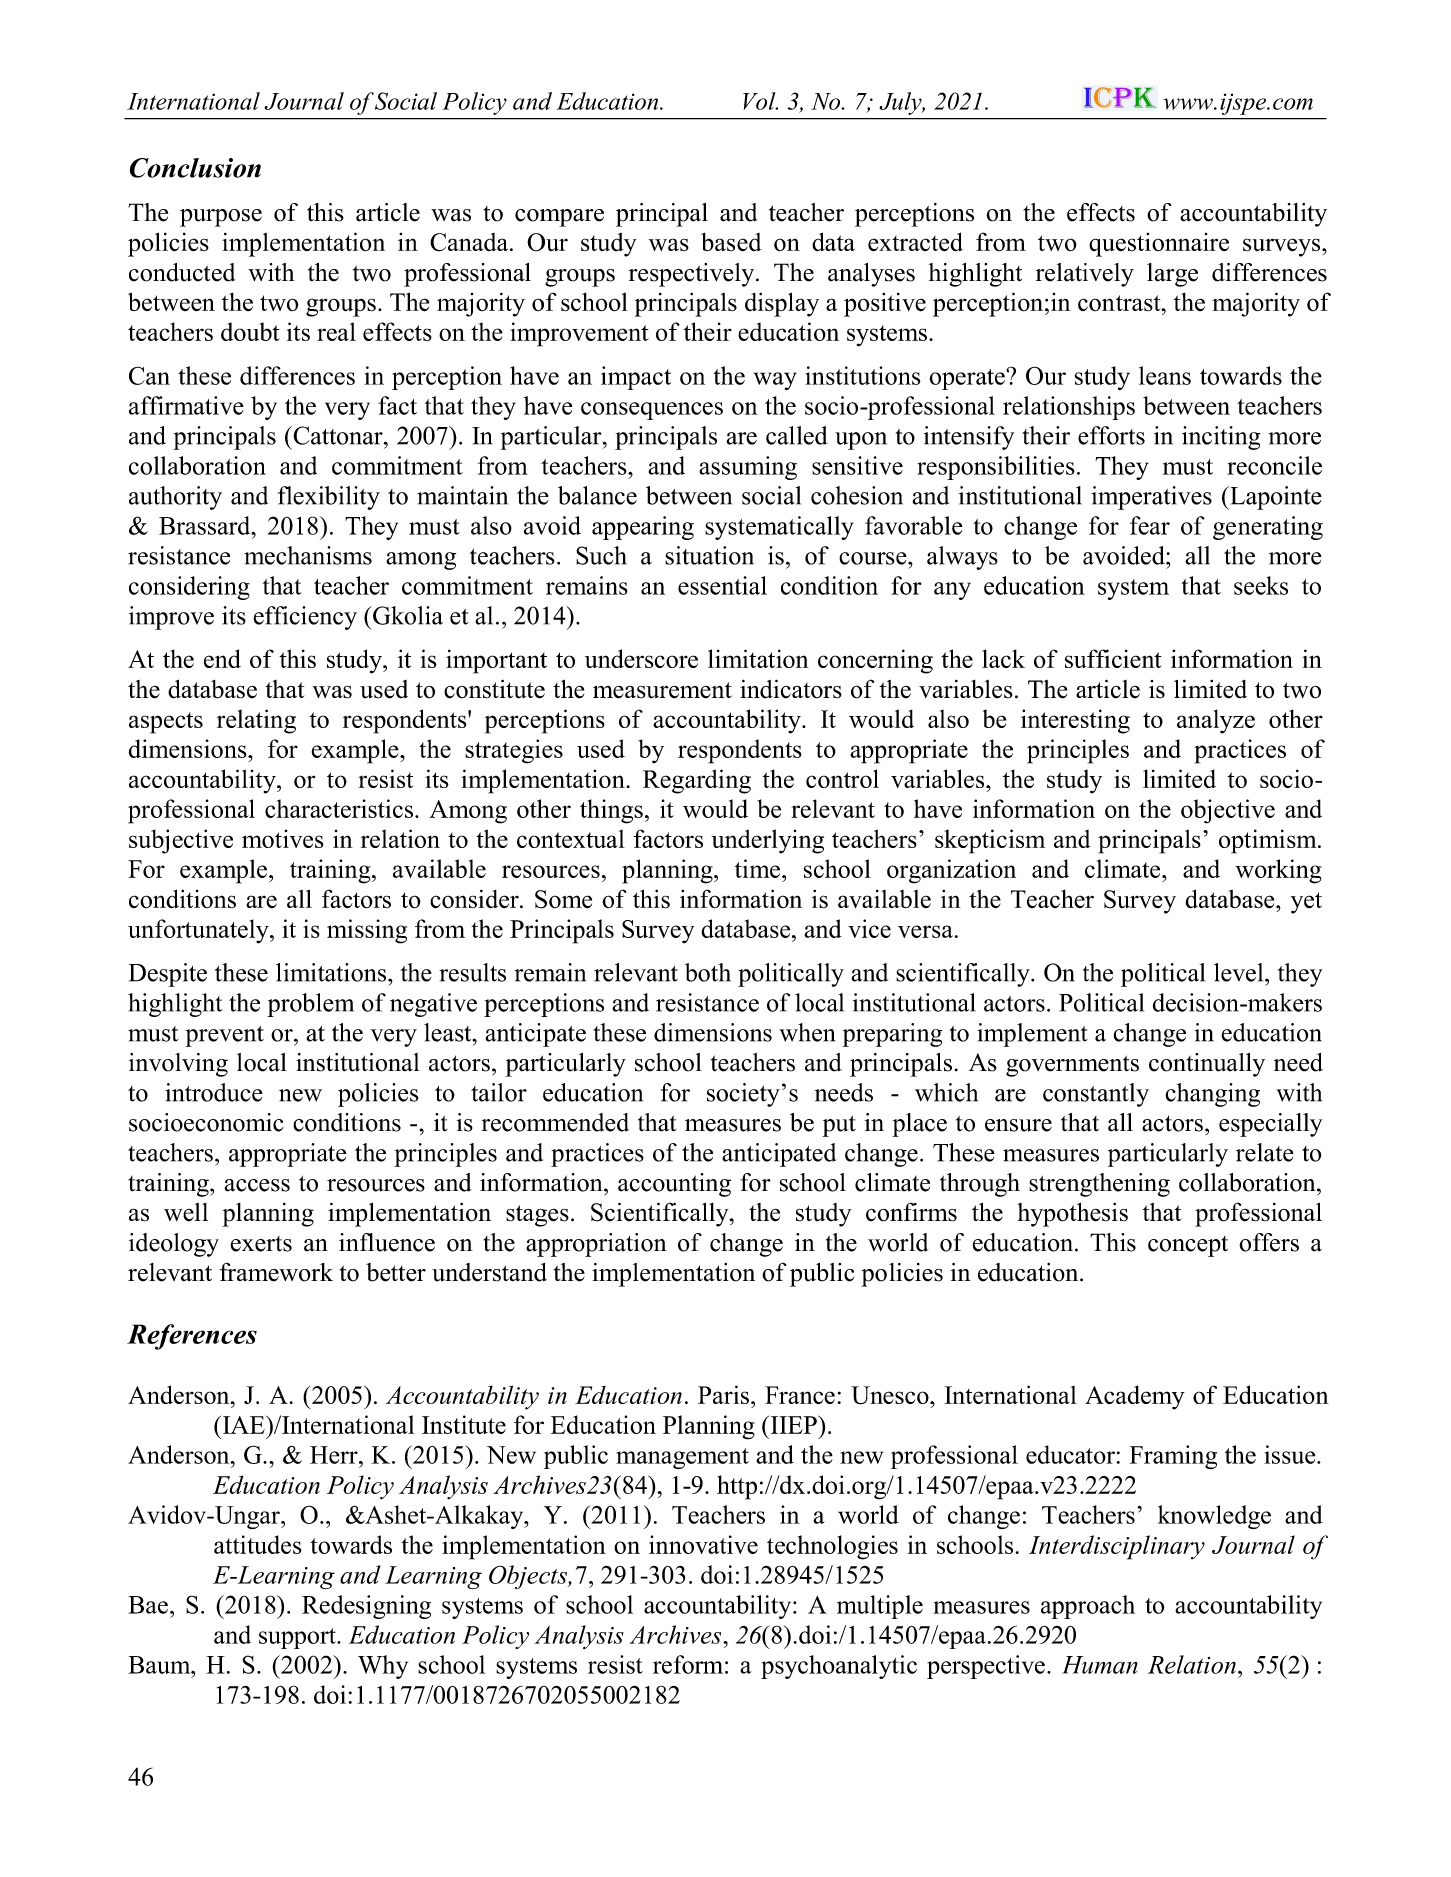 This document has height=1877, width=1451. Describe the element at coordinates (298, 1638) in the document. I see `support` at that location.
